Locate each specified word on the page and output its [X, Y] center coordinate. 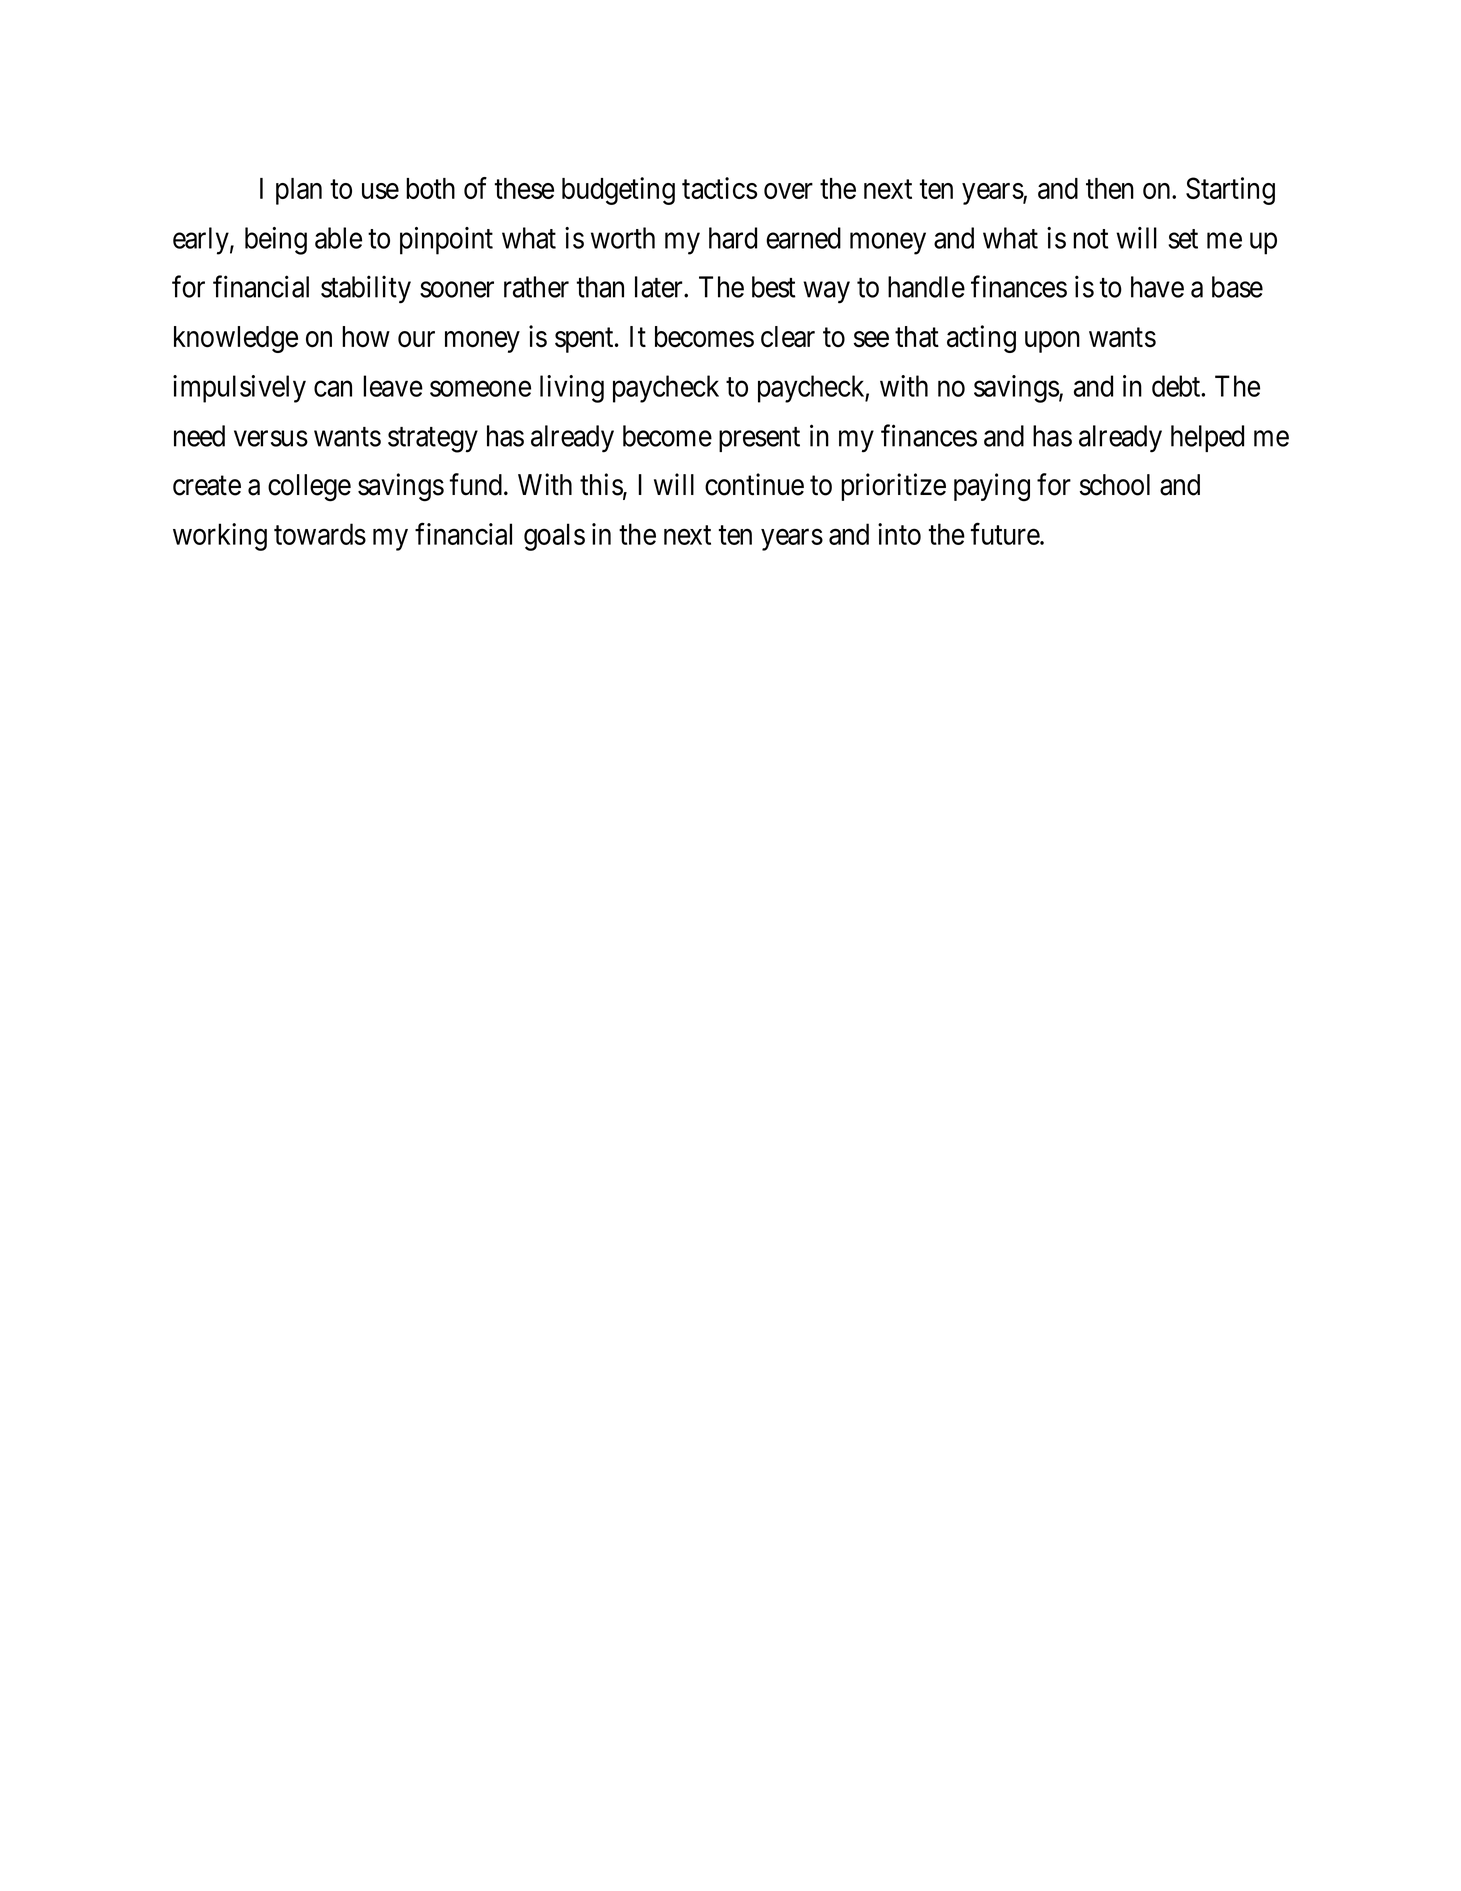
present [759, 439]
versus [271, 439]
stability [366, 289]
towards [320, 534]
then [1110, 188]
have [1157, 287]
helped [1207, 438]
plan [299, 191]
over [788, 191]
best [774, 287]
